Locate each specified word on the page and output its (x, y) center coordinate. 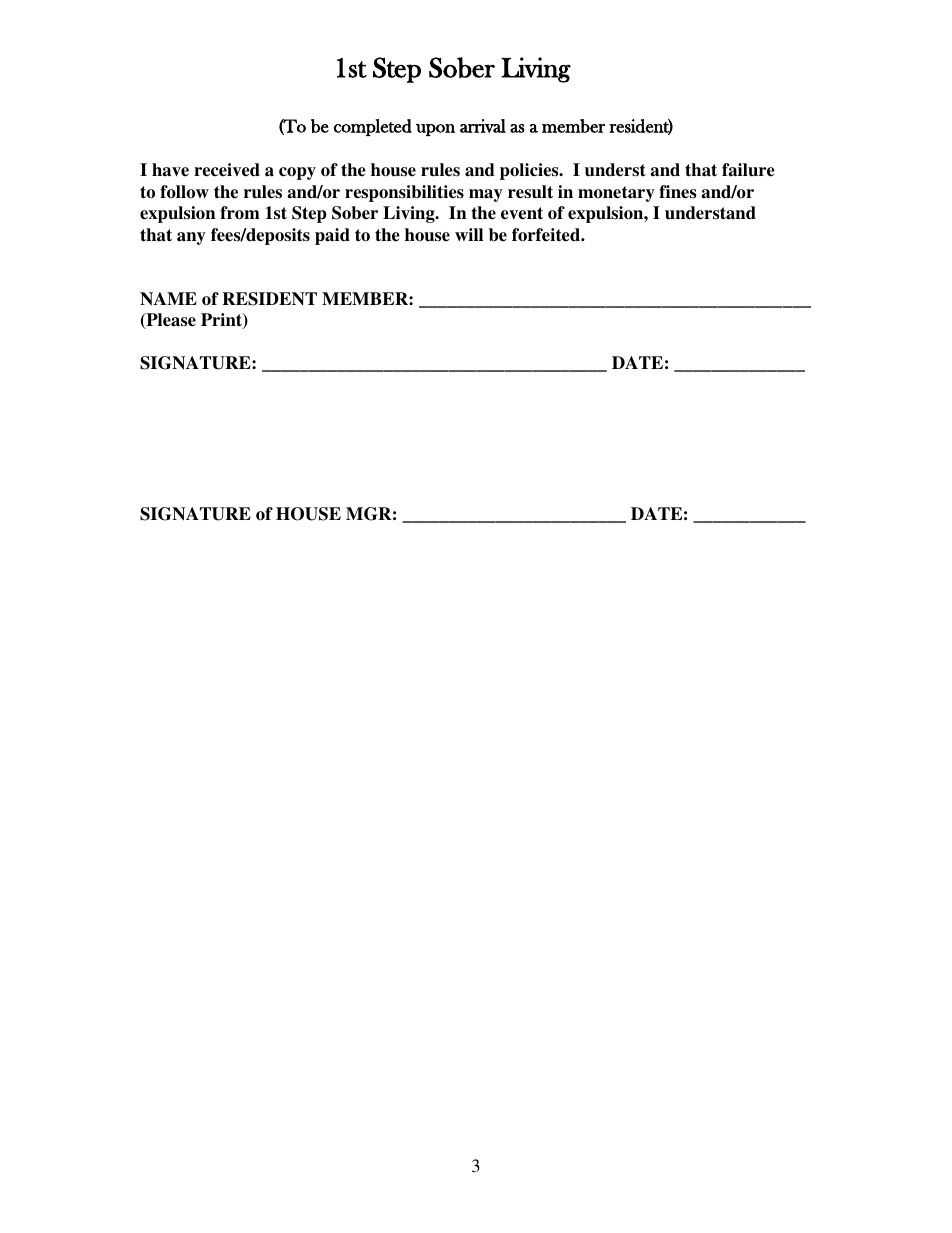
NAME (168, 299)
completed (373, 127)
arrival (483, 126)
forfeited (547, 235)
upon (435, 130)
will (469, 234)
